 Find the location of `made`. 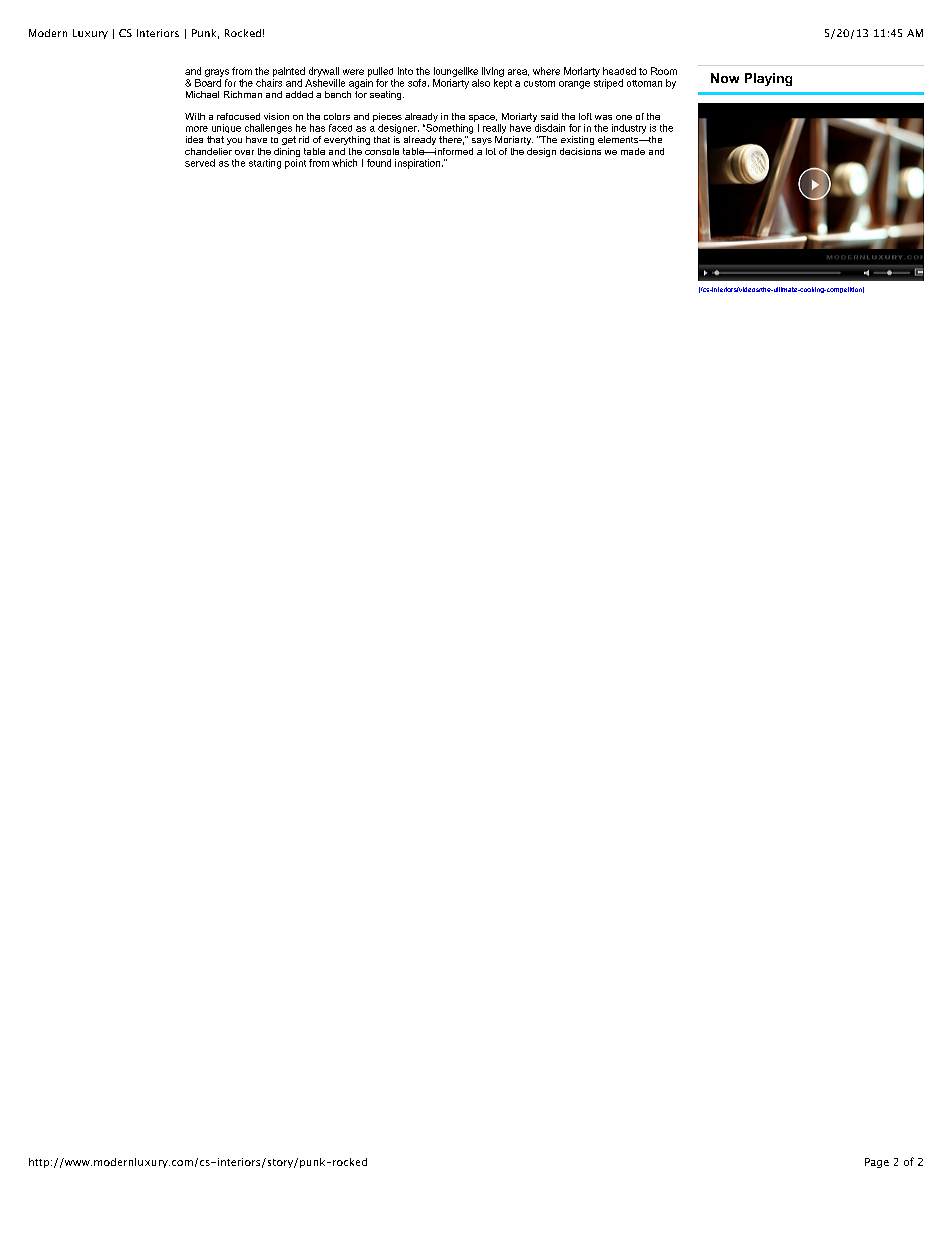

made is located at coordinates (633, 151).
